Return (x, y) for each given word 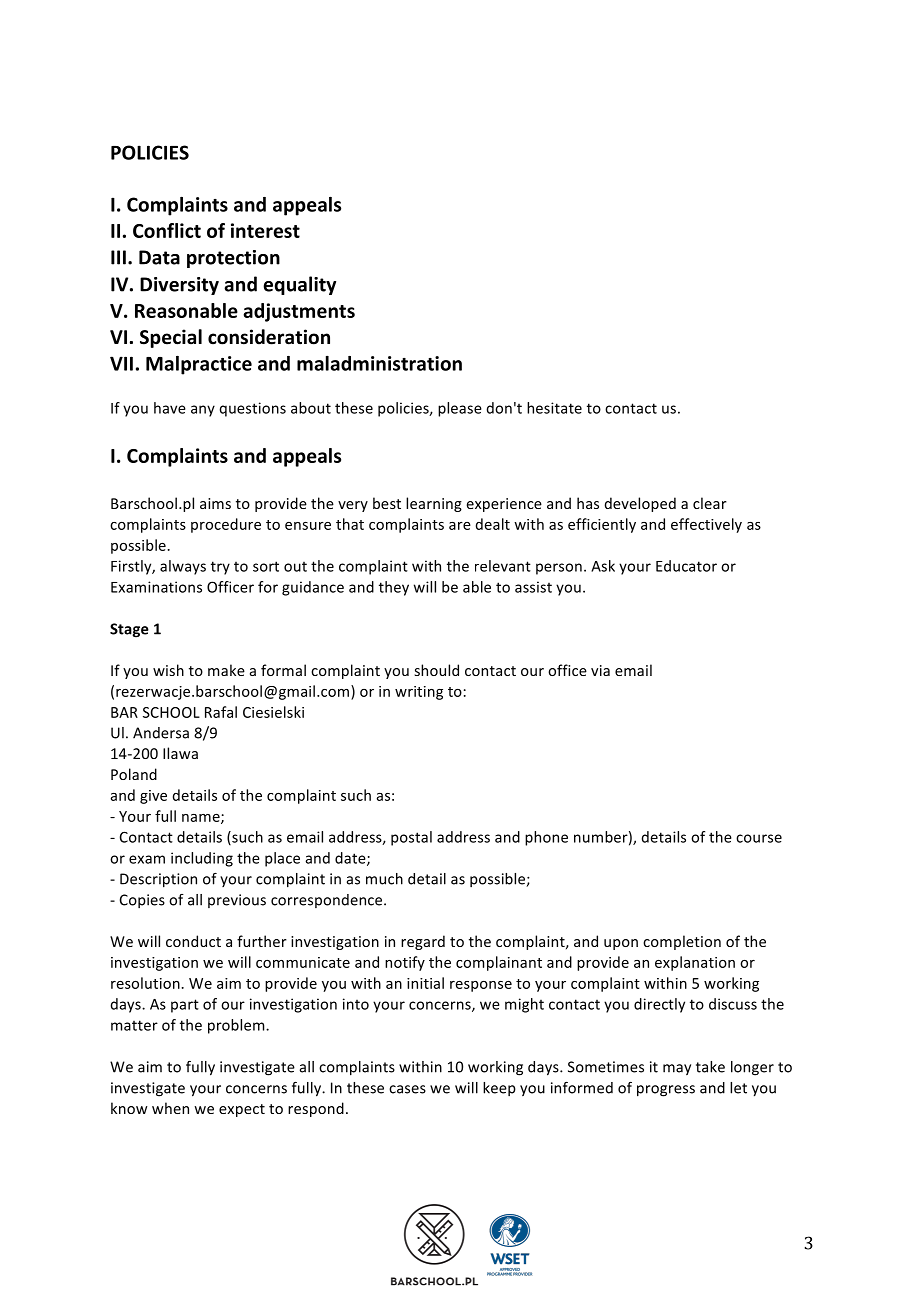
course (759, 838)
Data (159, 257)
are (460, 526)
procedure (226, 525)
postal (411, 838)
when (170, 1108)
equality (299, 285)
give (153, 797)
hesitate (554, 408)
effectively (706, 525)
